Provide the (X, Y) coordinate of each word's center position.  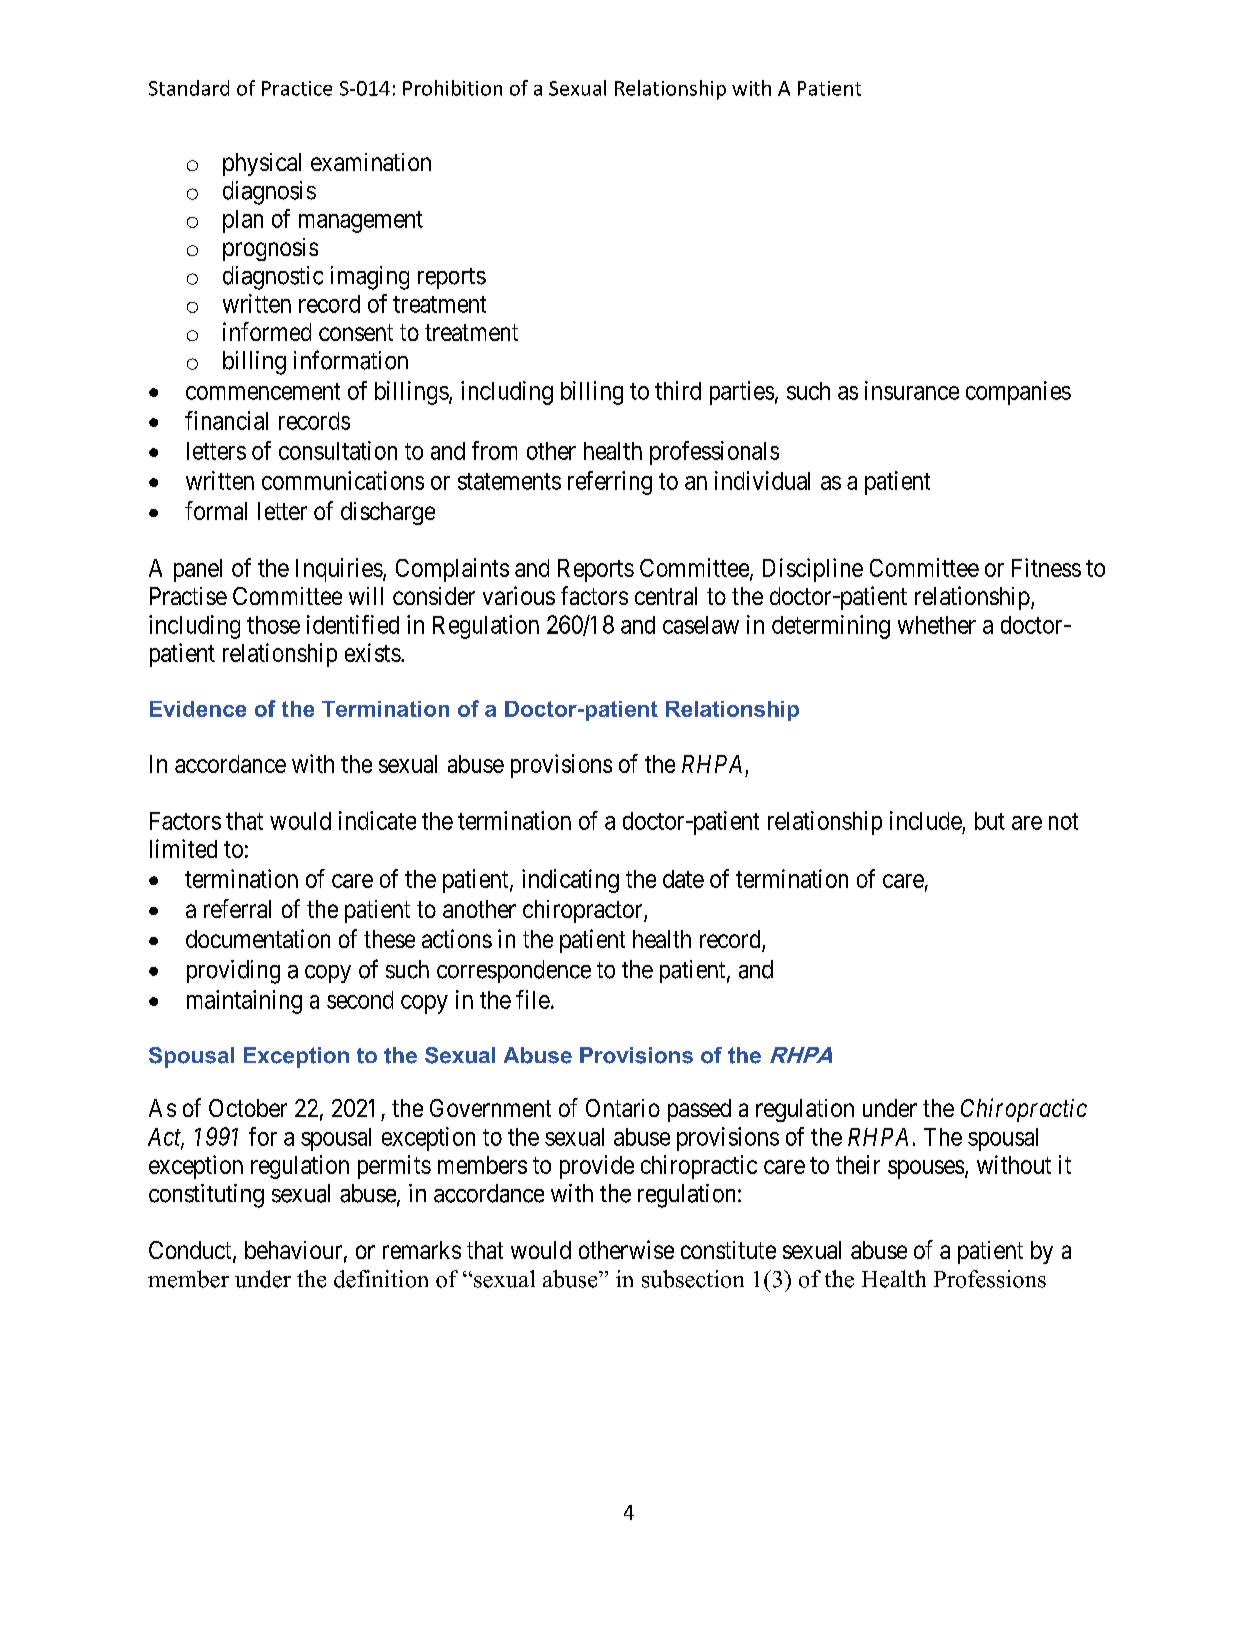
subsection (693, 1279)
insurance (912, 390)
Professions (990, 1279)
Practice (297, 88)
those (273, 625)
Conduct (191, 1251)
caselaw (701, 625)
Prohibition (452, 88)
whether (937, 625)
